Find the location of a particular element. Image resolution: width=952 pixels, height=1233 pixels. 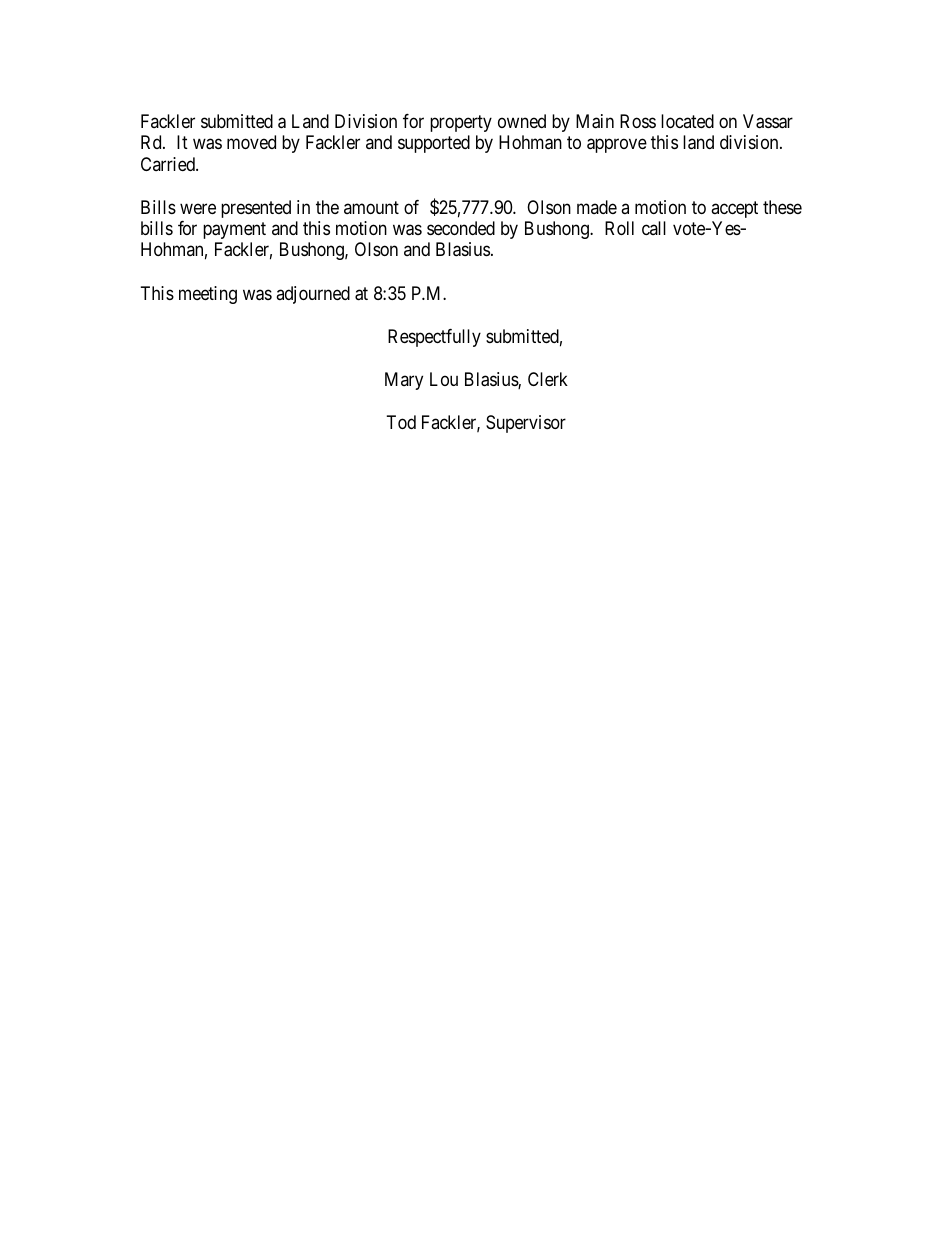

located is located at coordinates (687, 121).
